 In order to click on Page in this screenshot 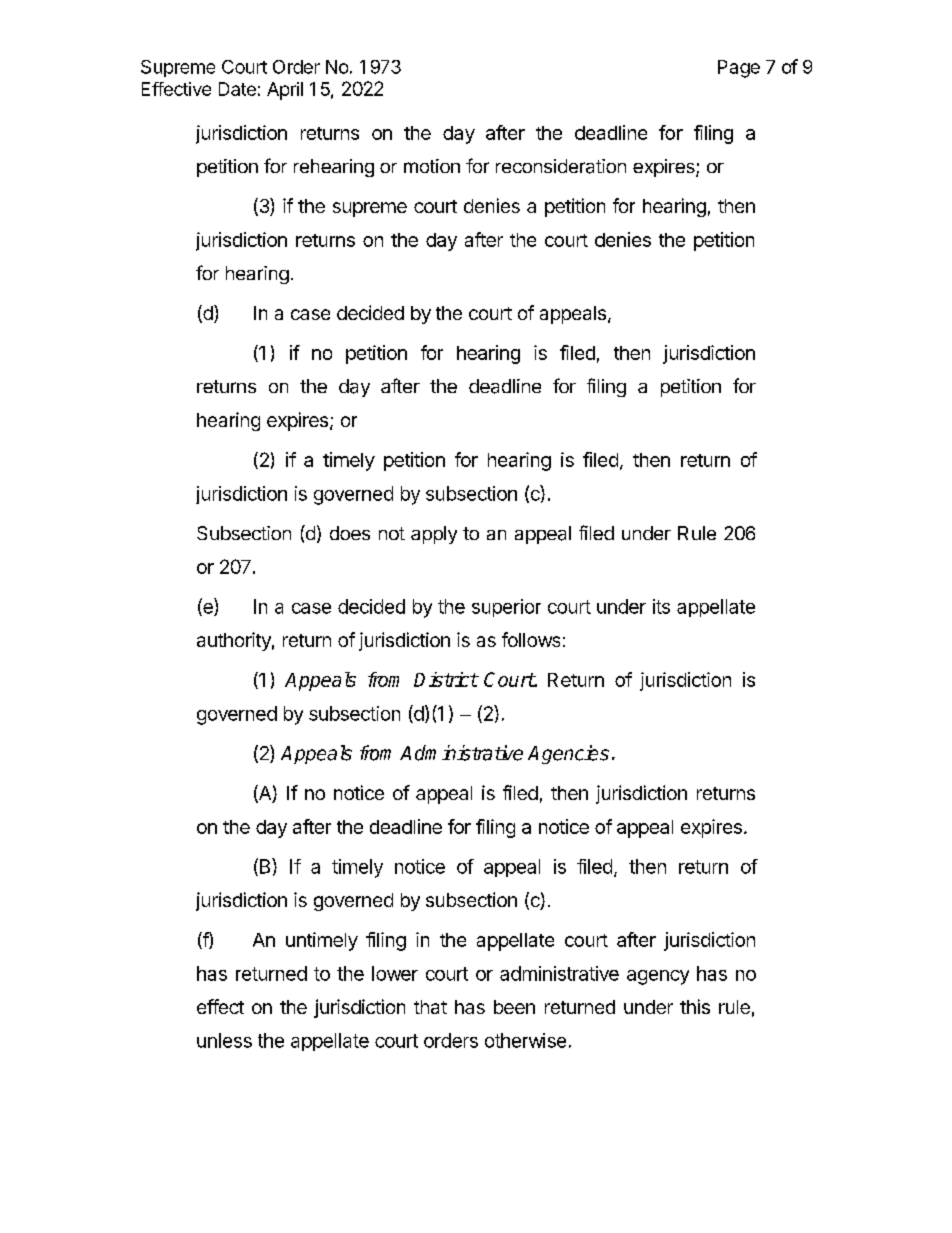, I will do `click(739, 69)`.
